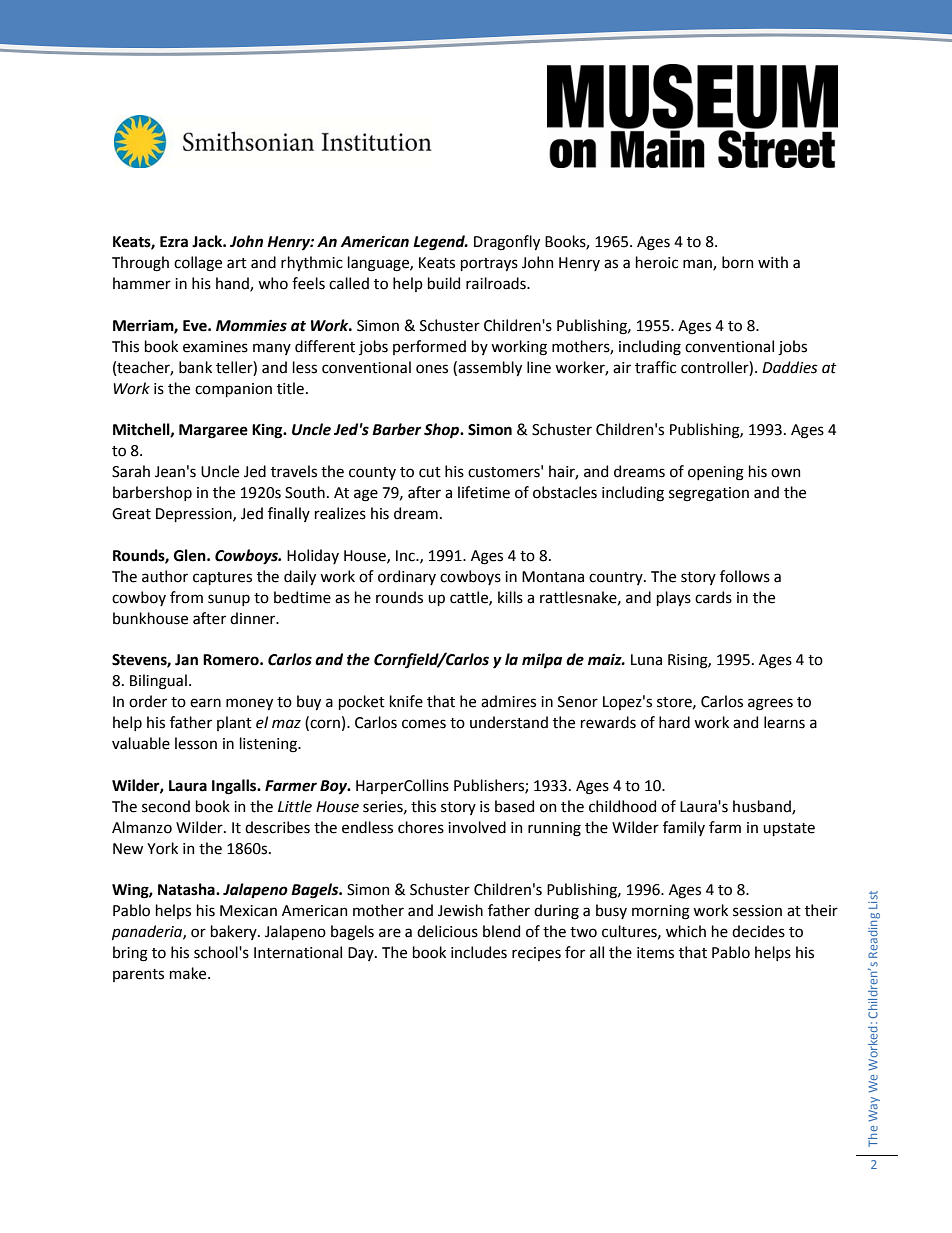  What do you see at coordinates (490, 786) in the screenshot?
I see `Publishers` at bounding box center [490, 786].
